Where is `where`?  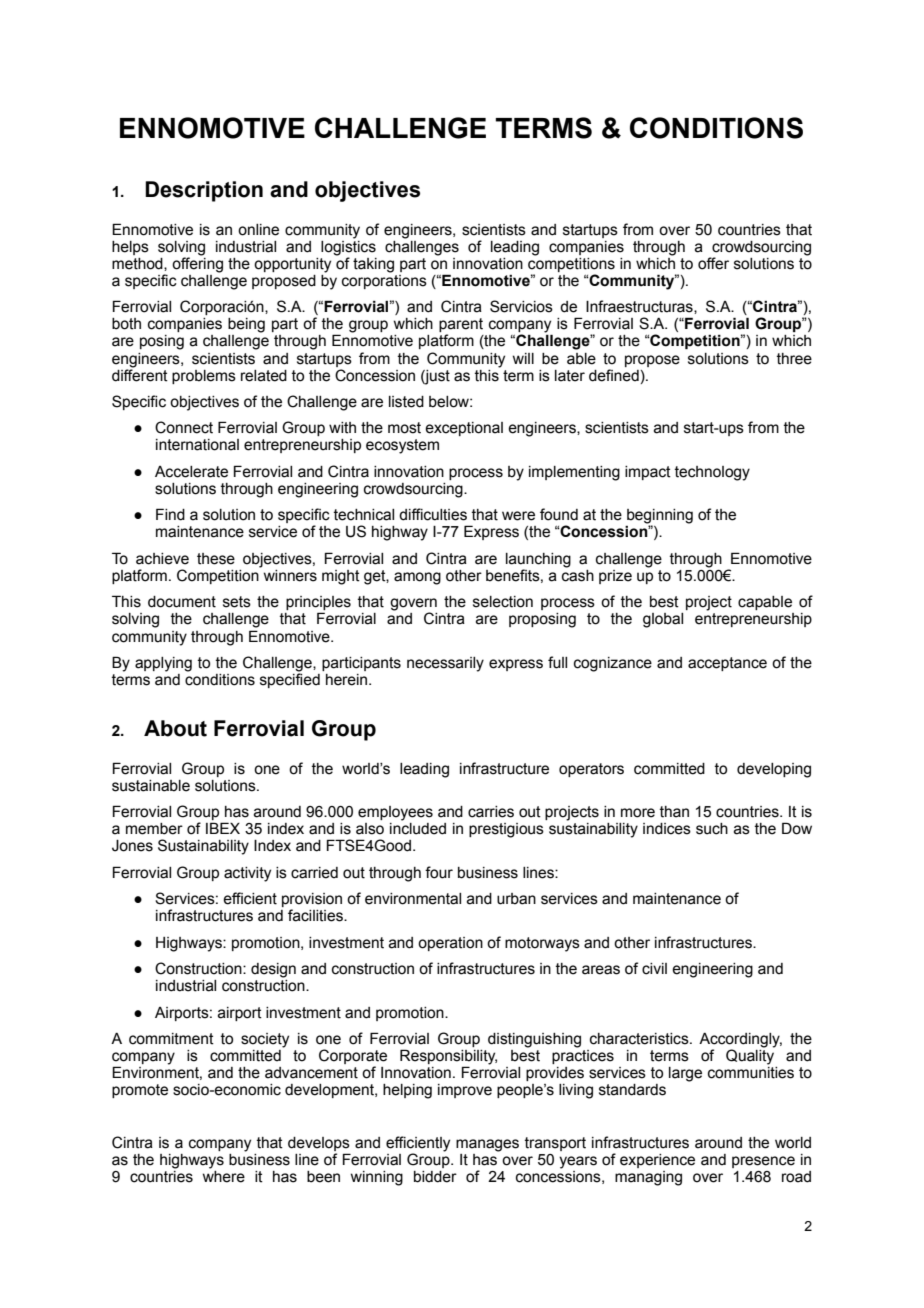 where is located at coordinates (223, 1177).
